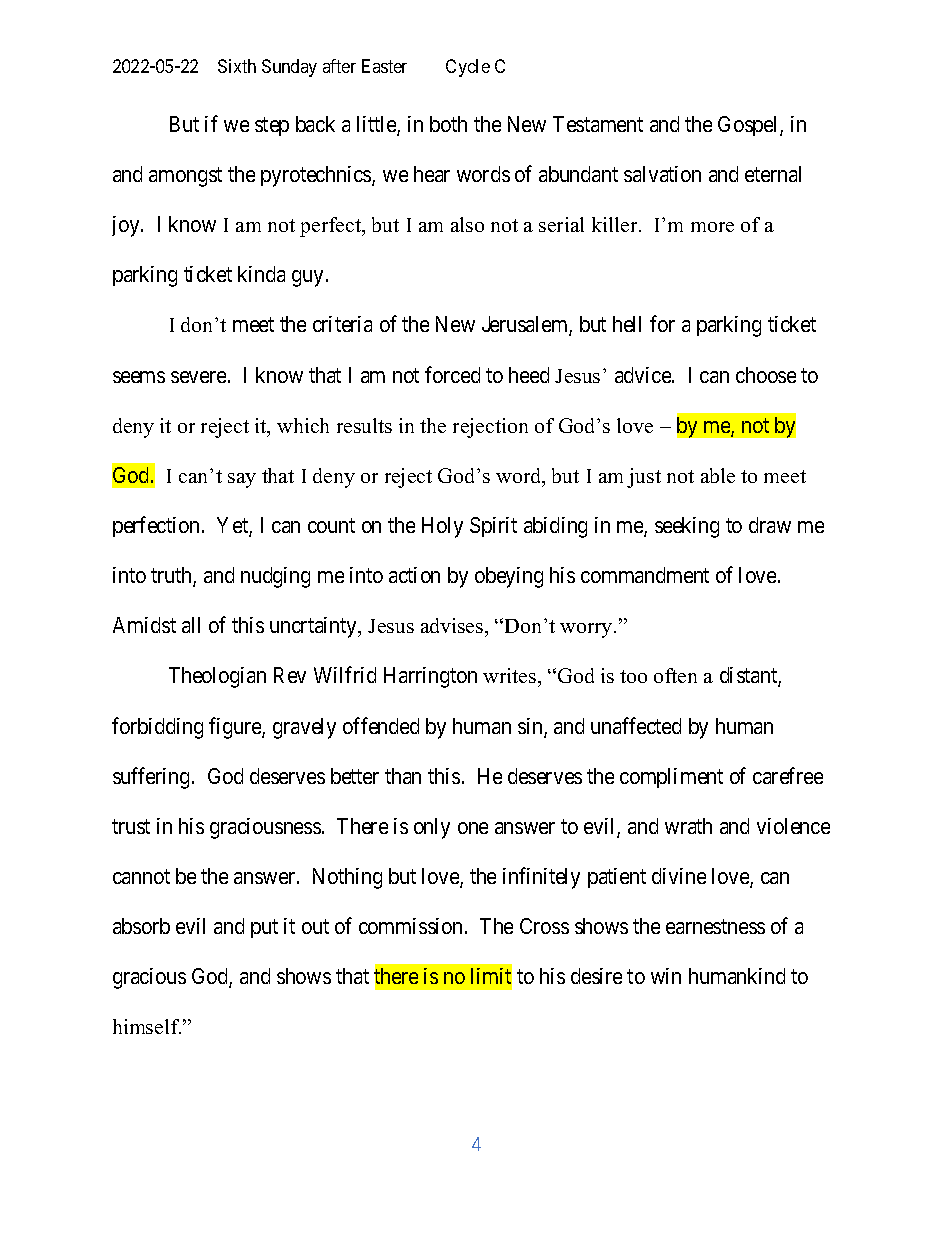 This screenshot has height=1233, width=952. I want to click on severe, so click(198, 377).
